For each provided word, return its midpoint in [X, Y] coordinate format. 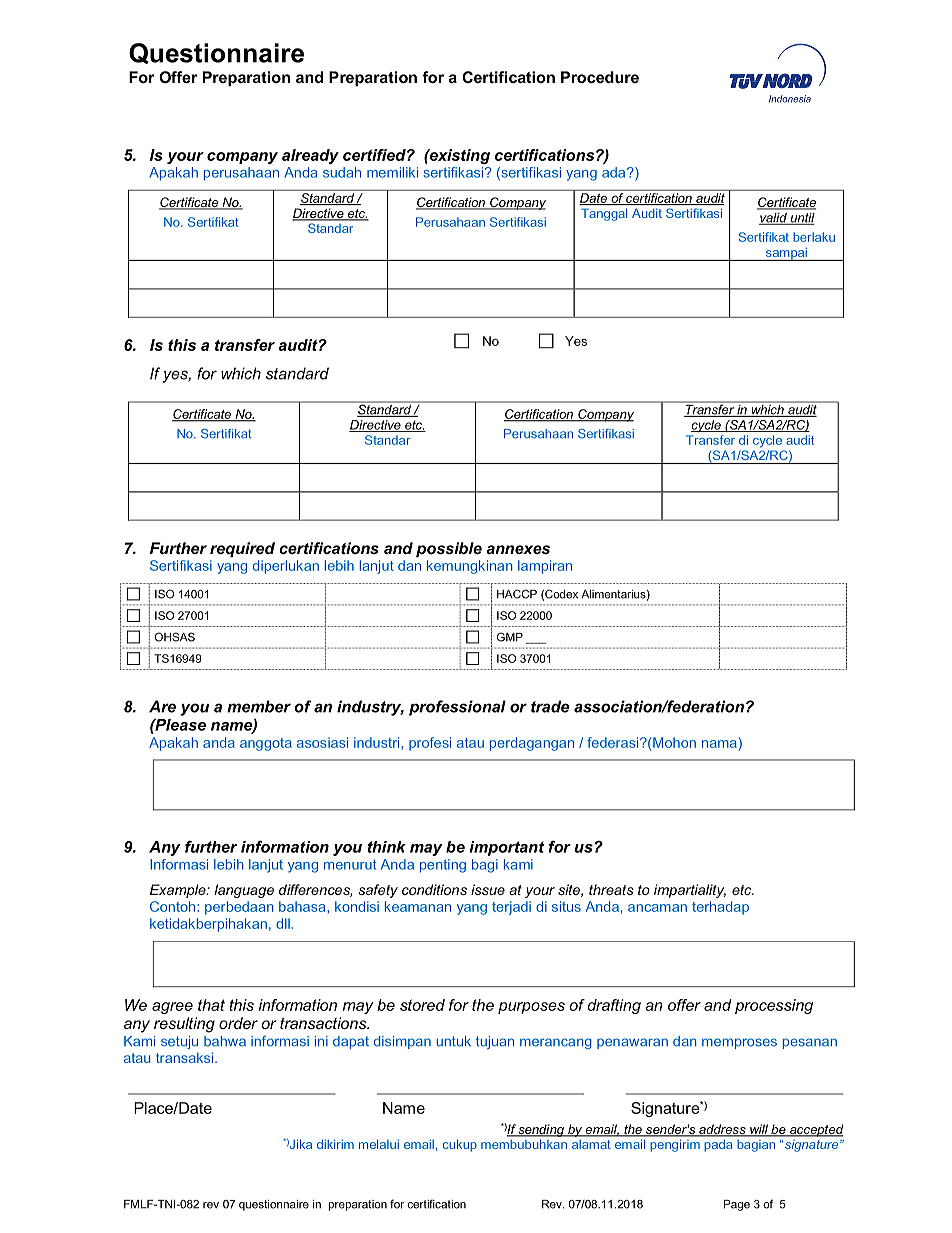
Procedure [600, 77]
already [310, 156]
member [259, 706]
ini [321, 1041]
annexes [518, 549]
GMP [510, 637]
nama [720, 742]
